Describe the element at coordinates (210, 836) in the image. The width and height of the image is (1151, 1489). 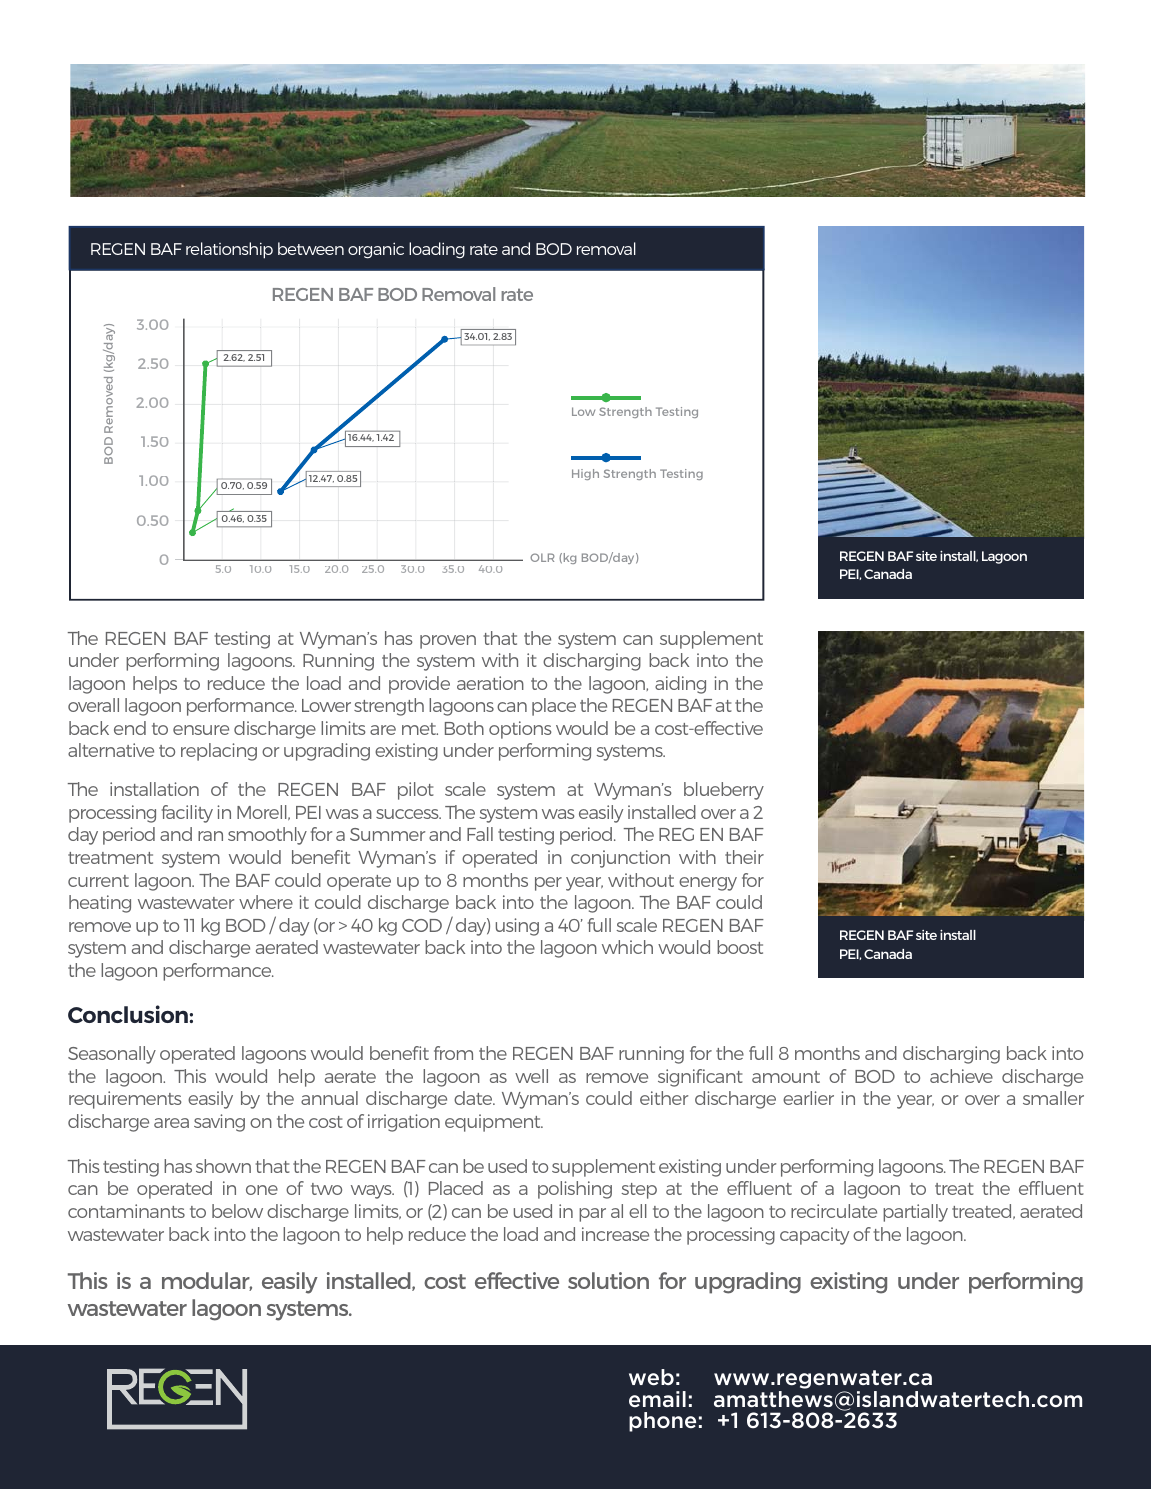
I see `ran` at that location.
